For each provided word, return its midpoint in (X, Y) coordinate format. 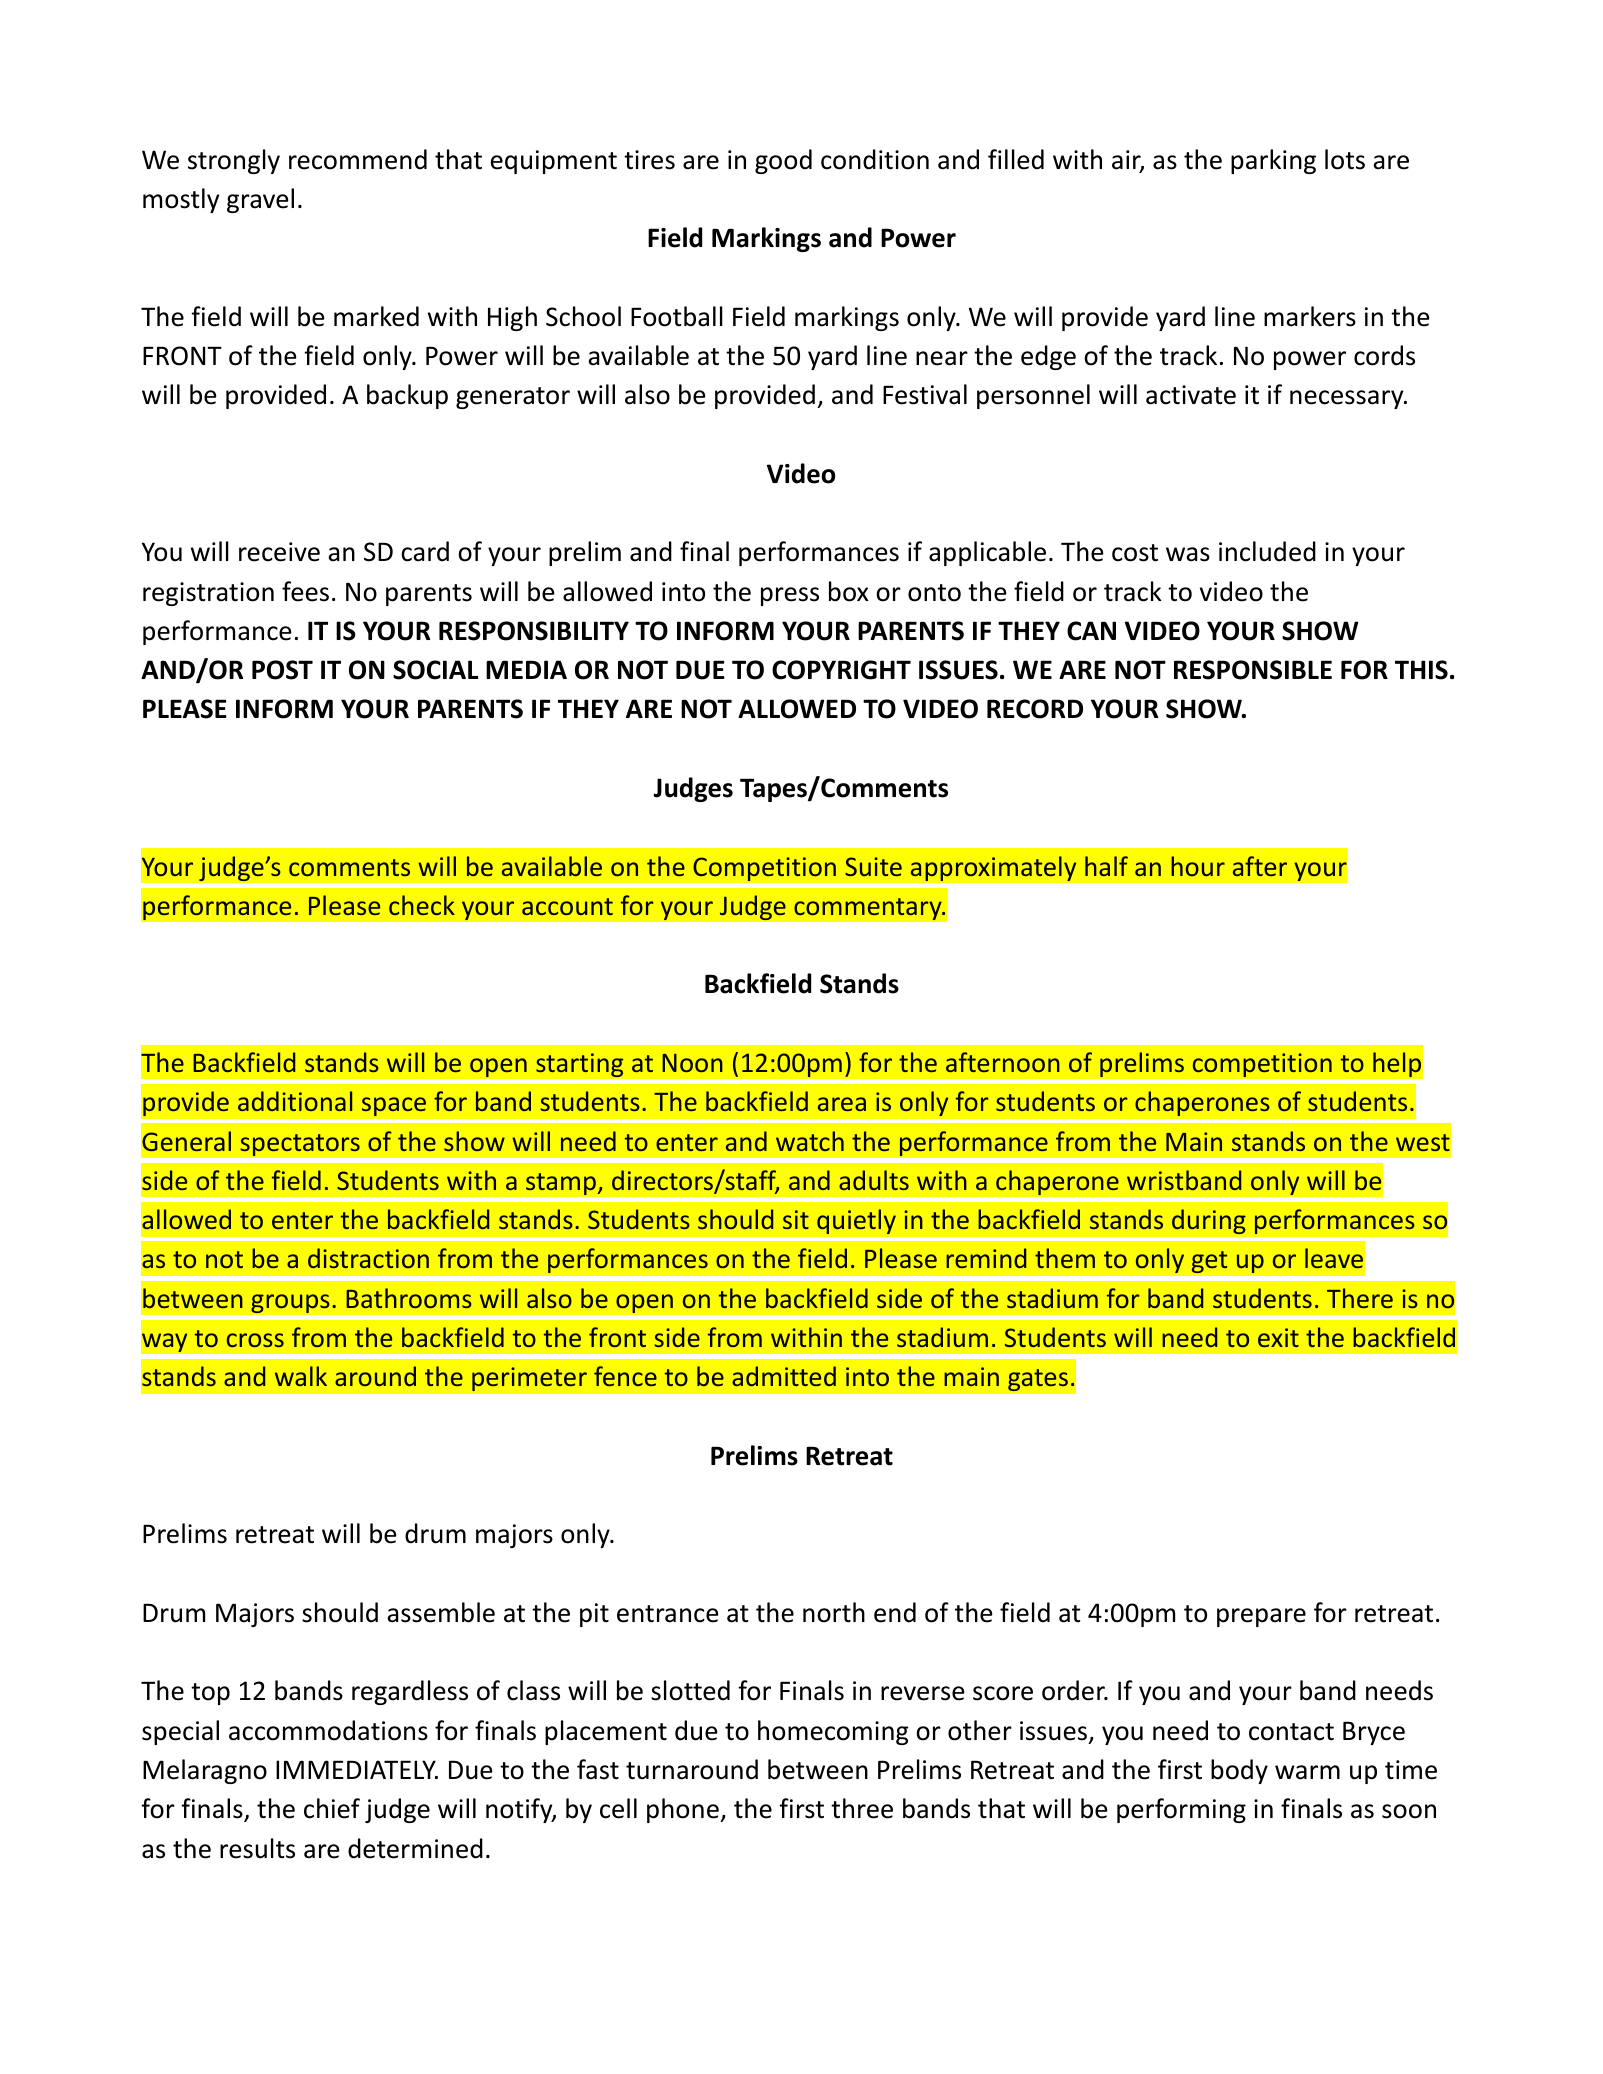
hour (1198, 866)
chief (332, 1808)
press (790, 596)
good (783, 161)
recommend (358, 159)
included (1267, 551)
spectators (300, 1145)
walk (301, 1376)
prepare (1261, 1617)
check (422, 905)
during (1209, 1222)
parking (1273, 161)
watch (810, 1141)
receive (279, 552)
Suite (873, 866)
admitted (784, 1376)
